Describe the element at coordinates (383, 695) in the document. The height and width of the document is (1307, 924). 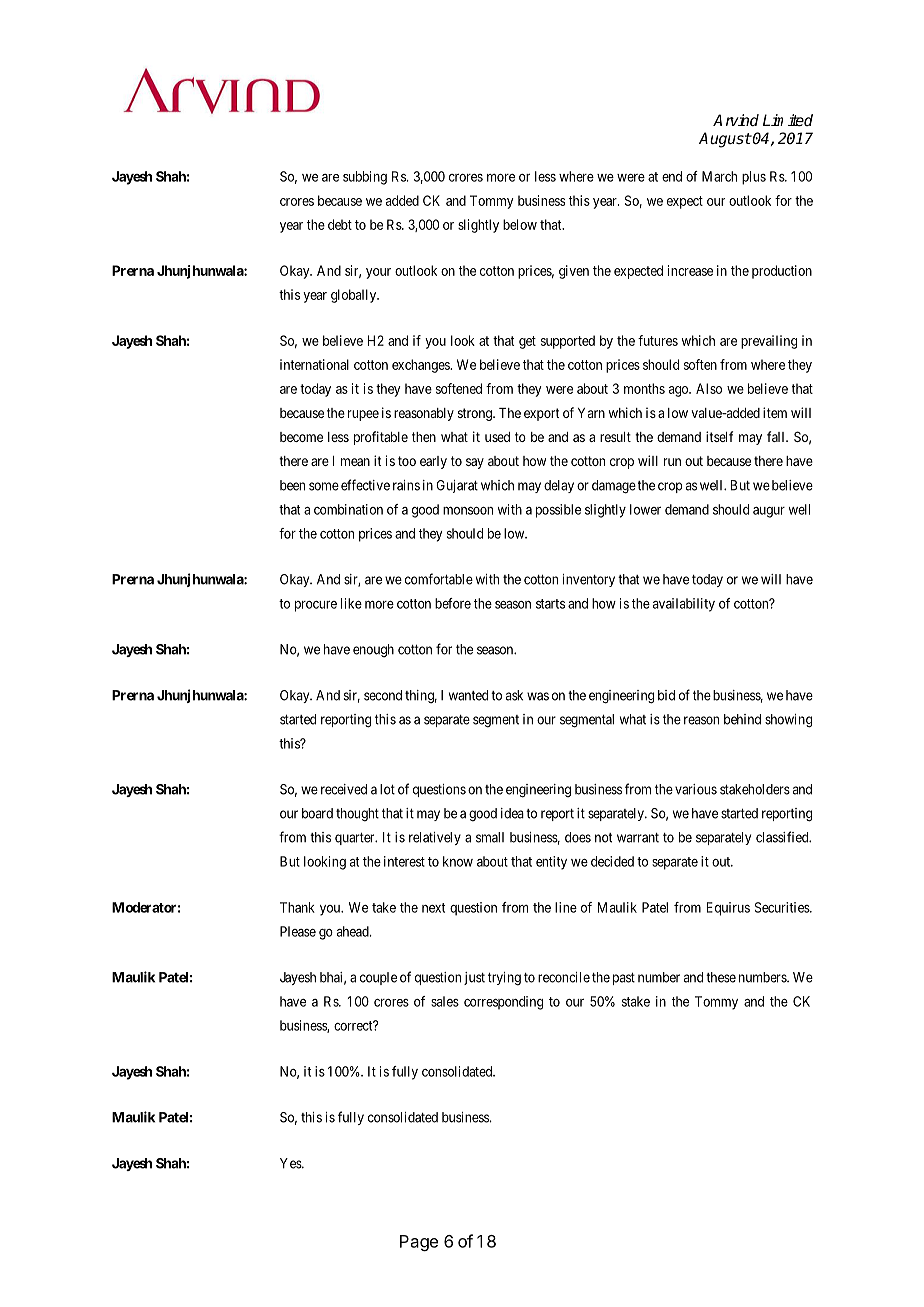
I see `second` at that location.
